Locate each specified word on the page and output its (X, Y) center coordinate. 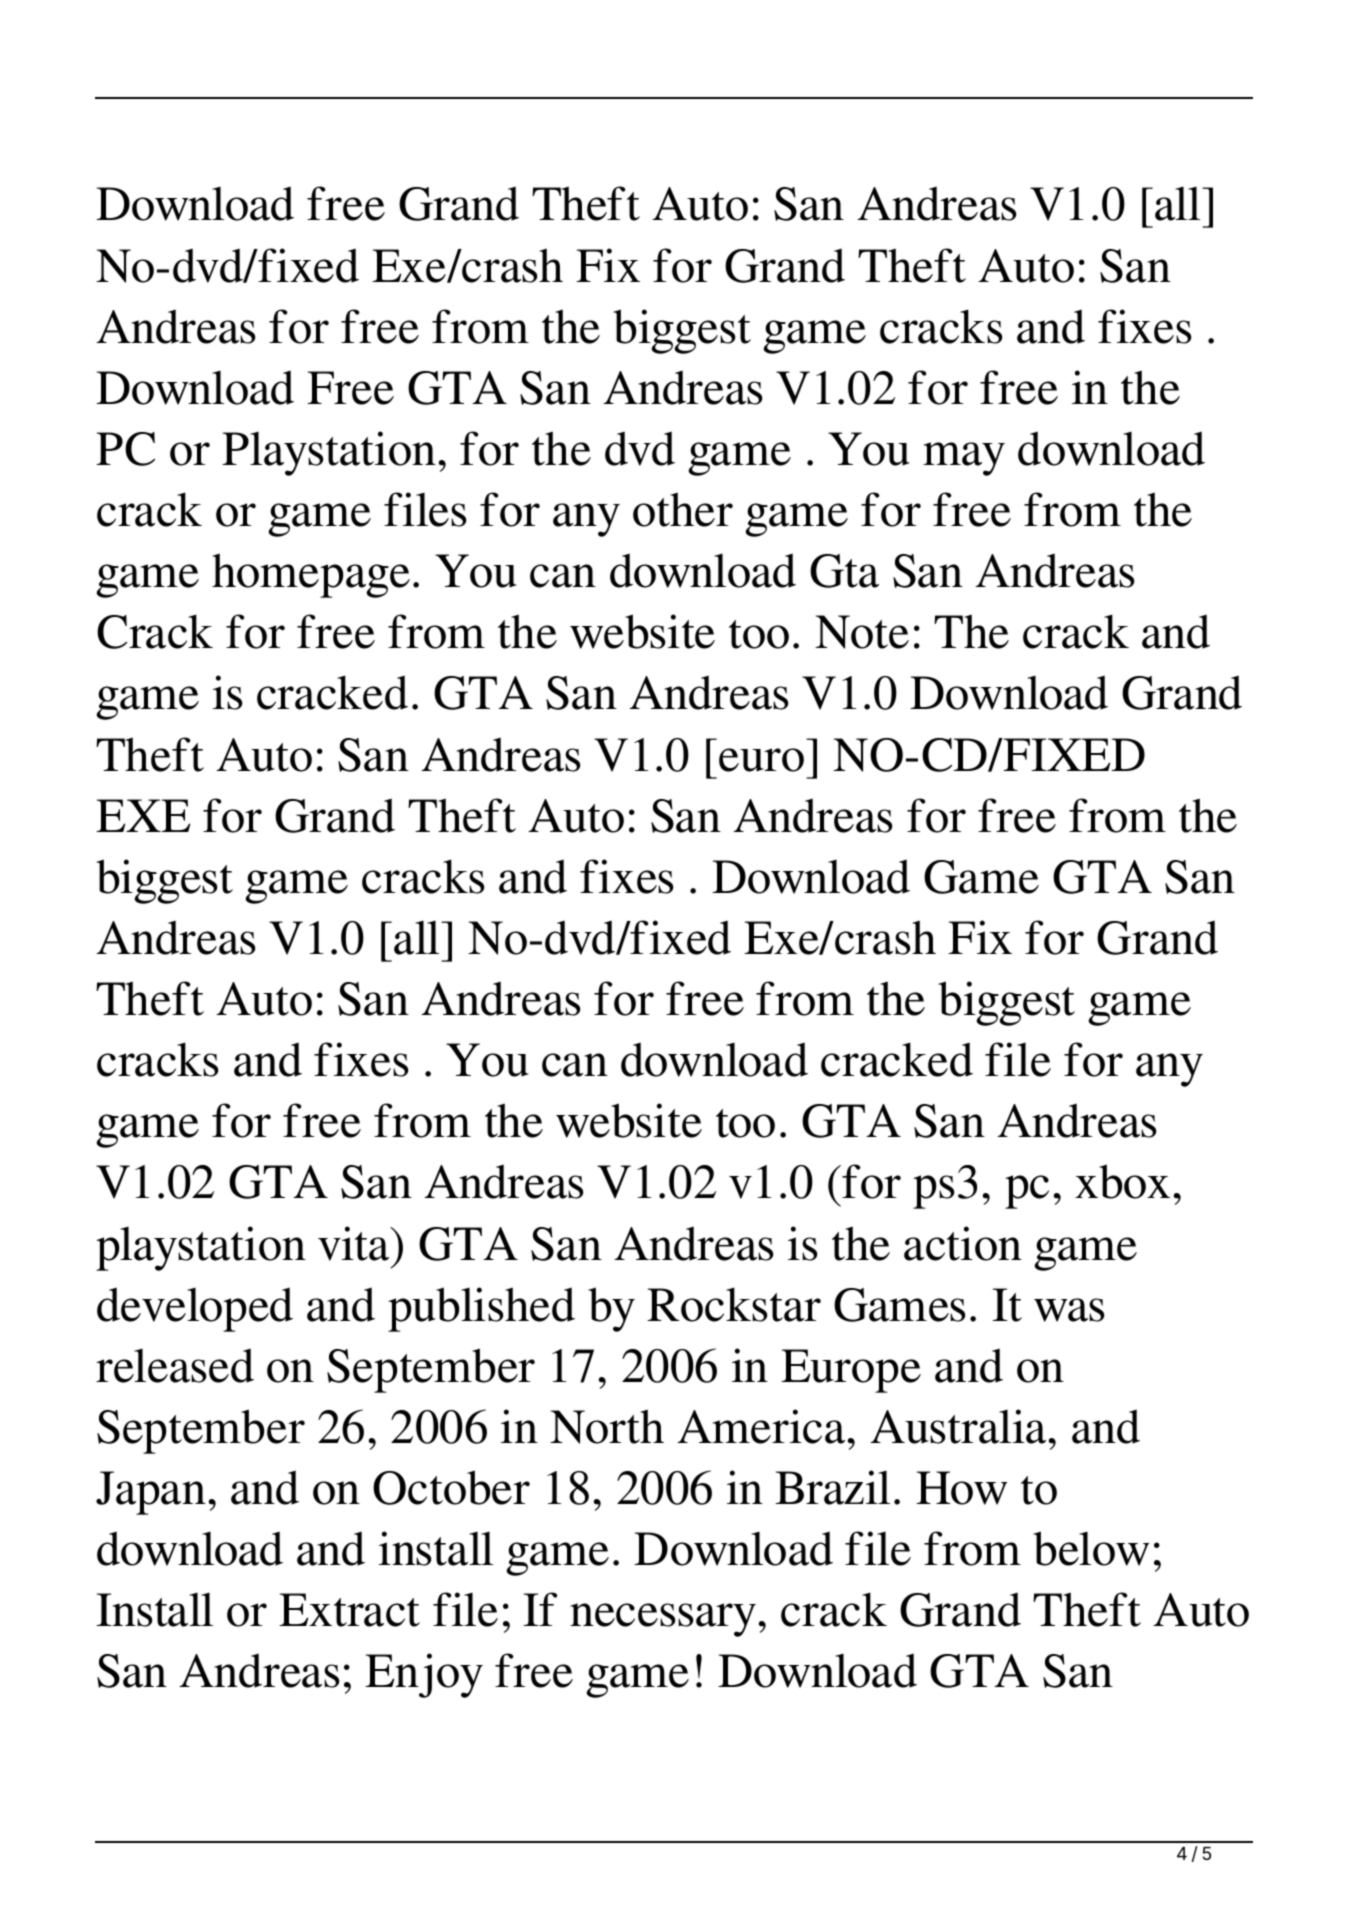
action (963, 1243)
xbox (1122, 1181)
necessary (663, 1620)
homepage (311, 575)
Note (862, 632)
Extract (349, 1610)
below (1091, 1548)
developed (195, 1309)
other (683, 509)
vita (355, 1243)
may (964, 459)
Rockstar (734, 1304)
